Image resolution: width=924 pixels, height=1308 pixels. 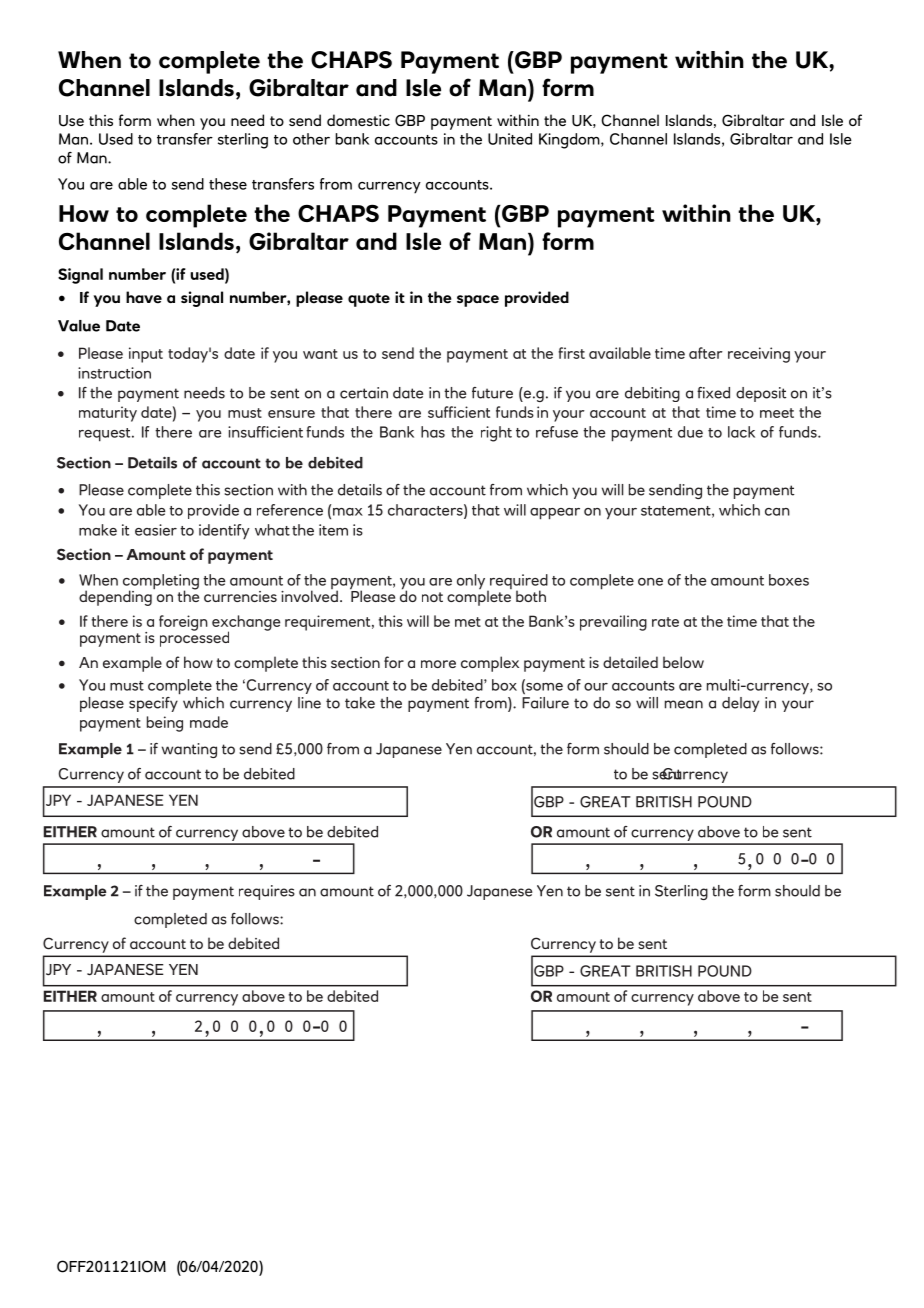 What do you see at coordinates (183, 623) in the screenshot?
I see `foreign` at bounding box center [183, 623].
